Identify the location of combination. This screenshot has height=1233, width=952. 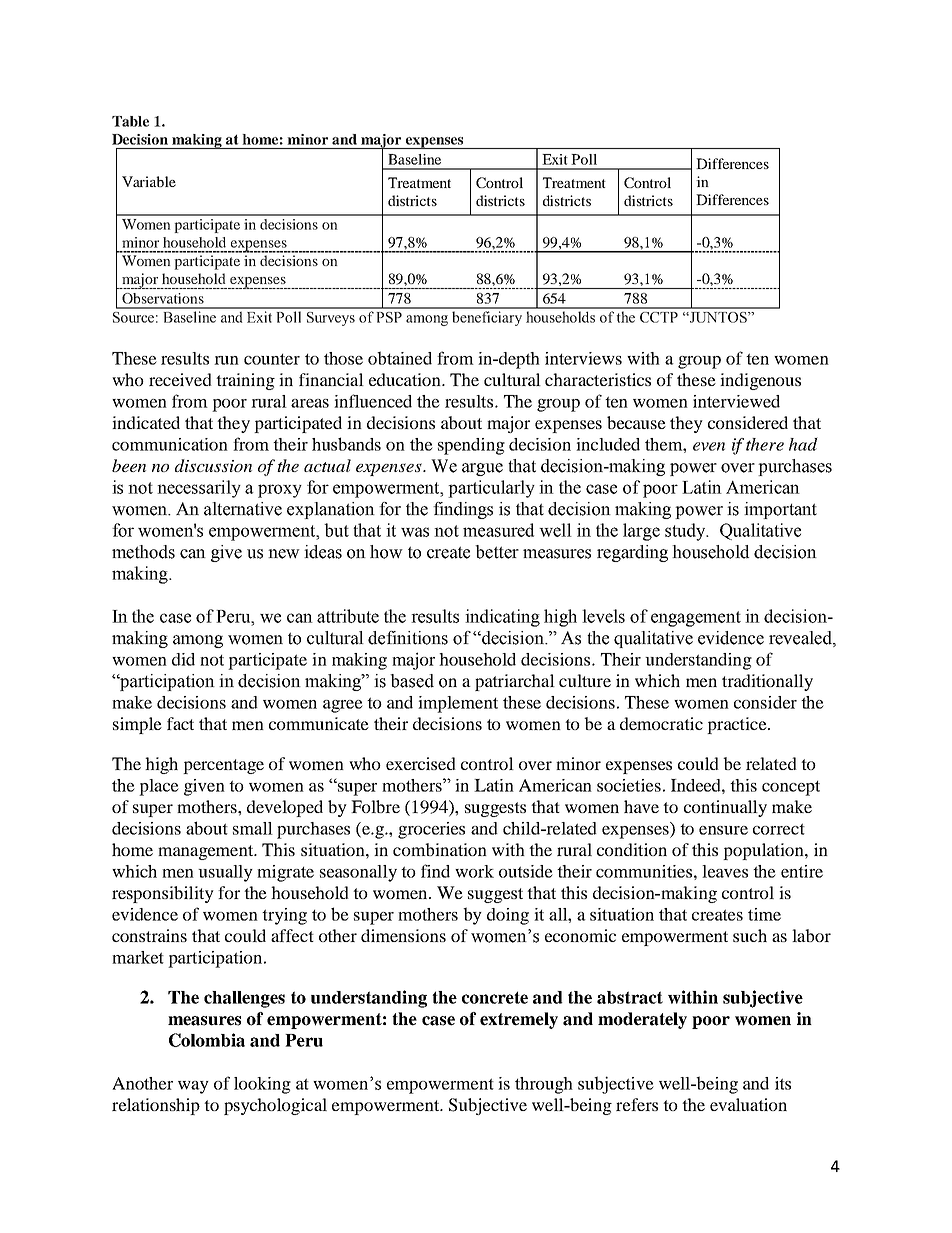
(440, 849).
